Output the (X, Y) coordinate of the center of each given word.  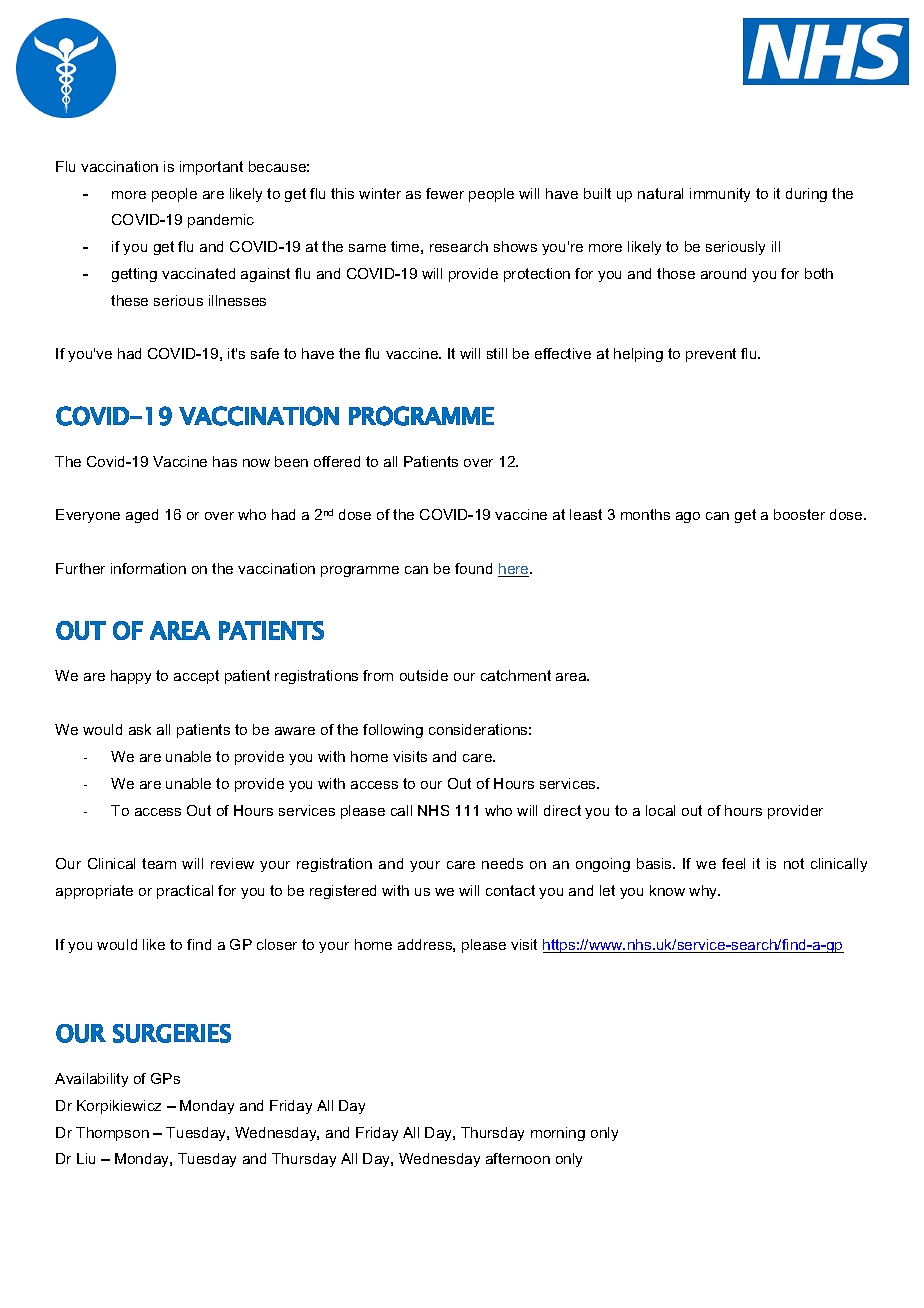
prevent (711, 355)
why (704, 892)
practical (185, 892)
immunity (720, 195)
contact (510, 890)
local (660, 810)
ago (688, 517)
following (393, 731)
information (148, 568)
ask (140, 729)
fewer (445, 193)
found (473, 568)
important (211, 168)
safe (265, 353)
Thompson (112, 1134)
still (497, 353)
